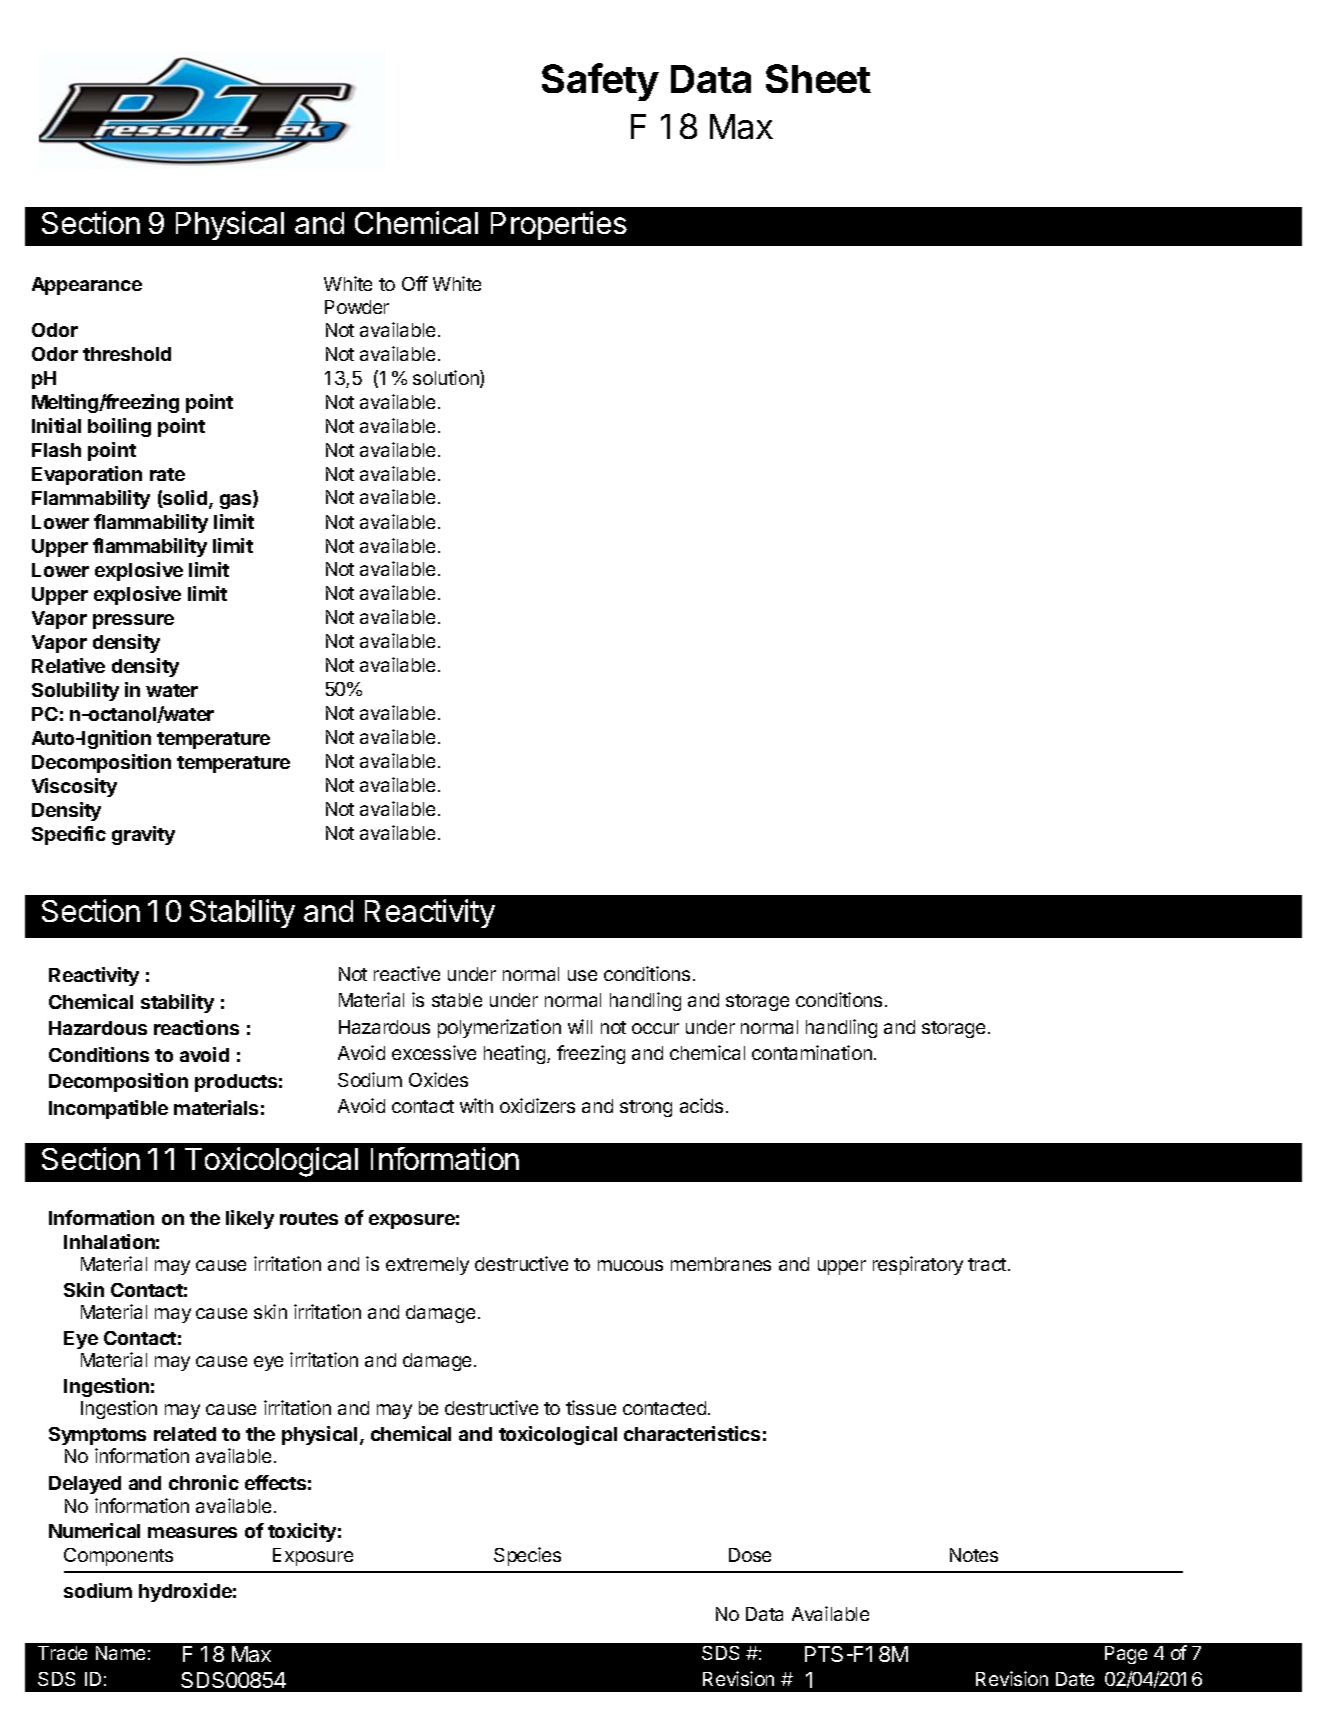 Image resolution: width=1327 pixels, height=1718 pixels. Describe the element at coordinates (600, 82) in the page. I see `Safety` at that location.
